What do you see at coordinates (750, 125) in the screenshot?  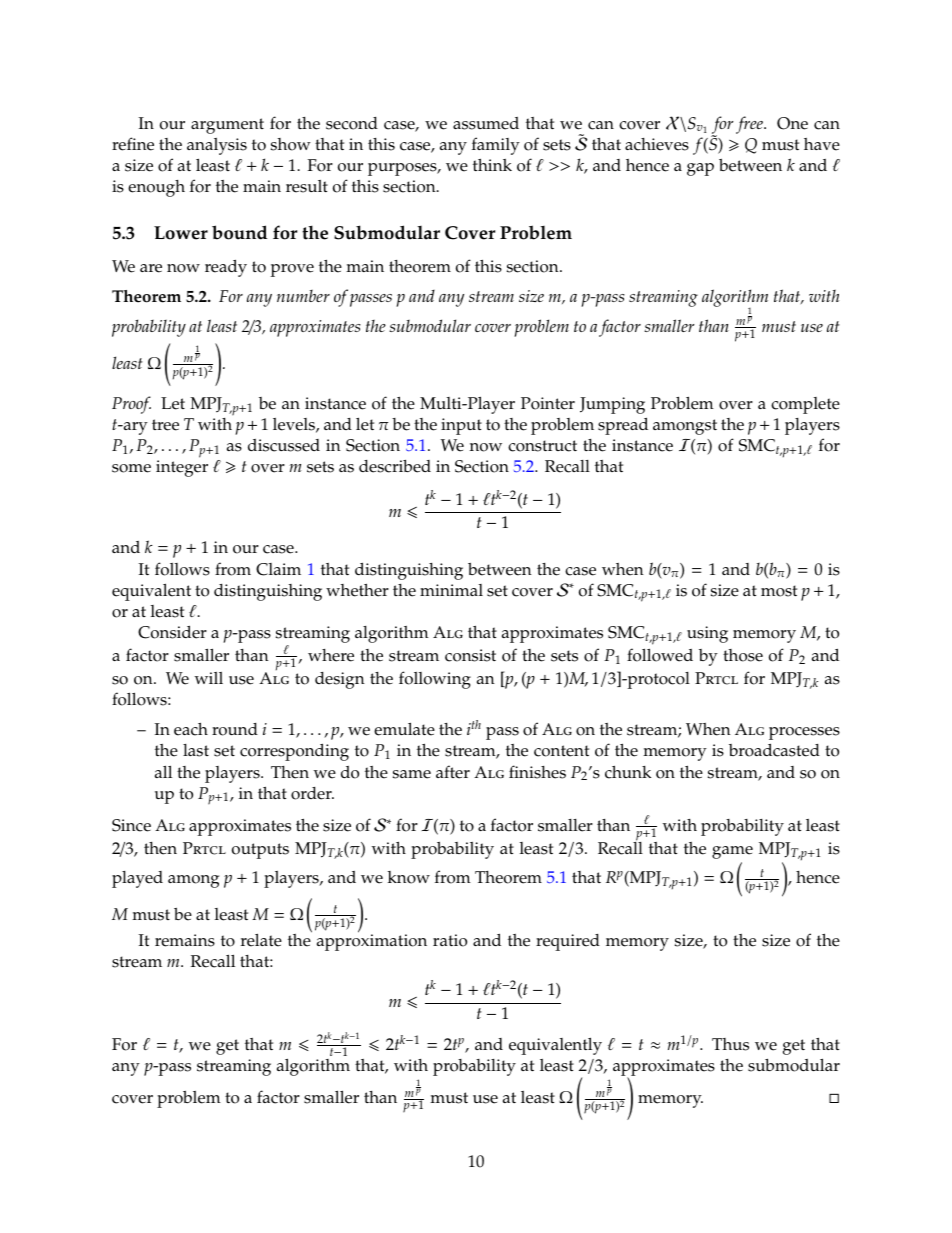 I see `free` at bounding box center [750, 125].
